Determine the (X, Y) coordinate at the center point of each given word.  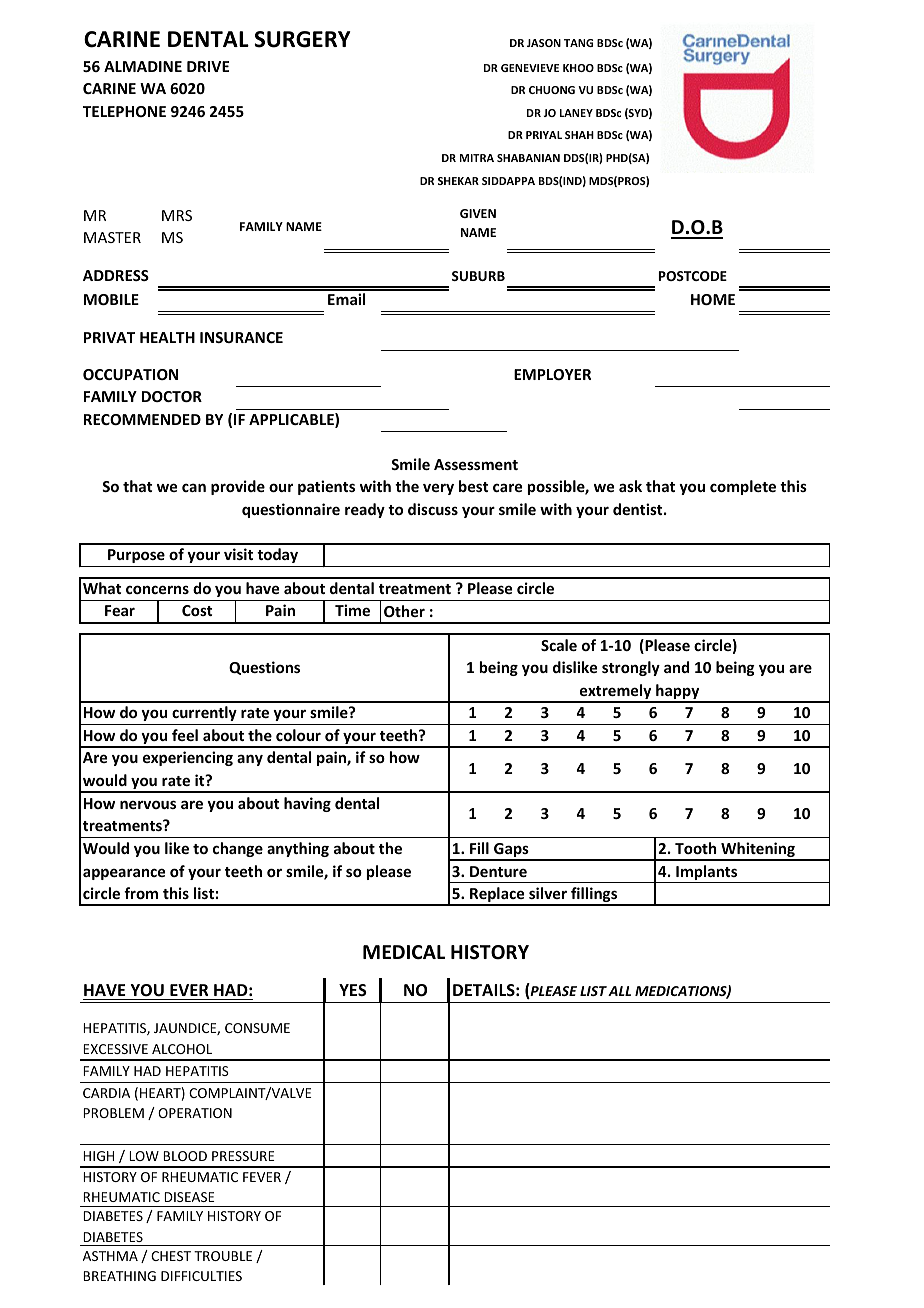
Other (404, 611)
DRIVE (208, 66)
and (676, 667)
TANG (578, 43)
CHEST (171, 1256)
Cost (197, 610)
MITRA (477, 158)
